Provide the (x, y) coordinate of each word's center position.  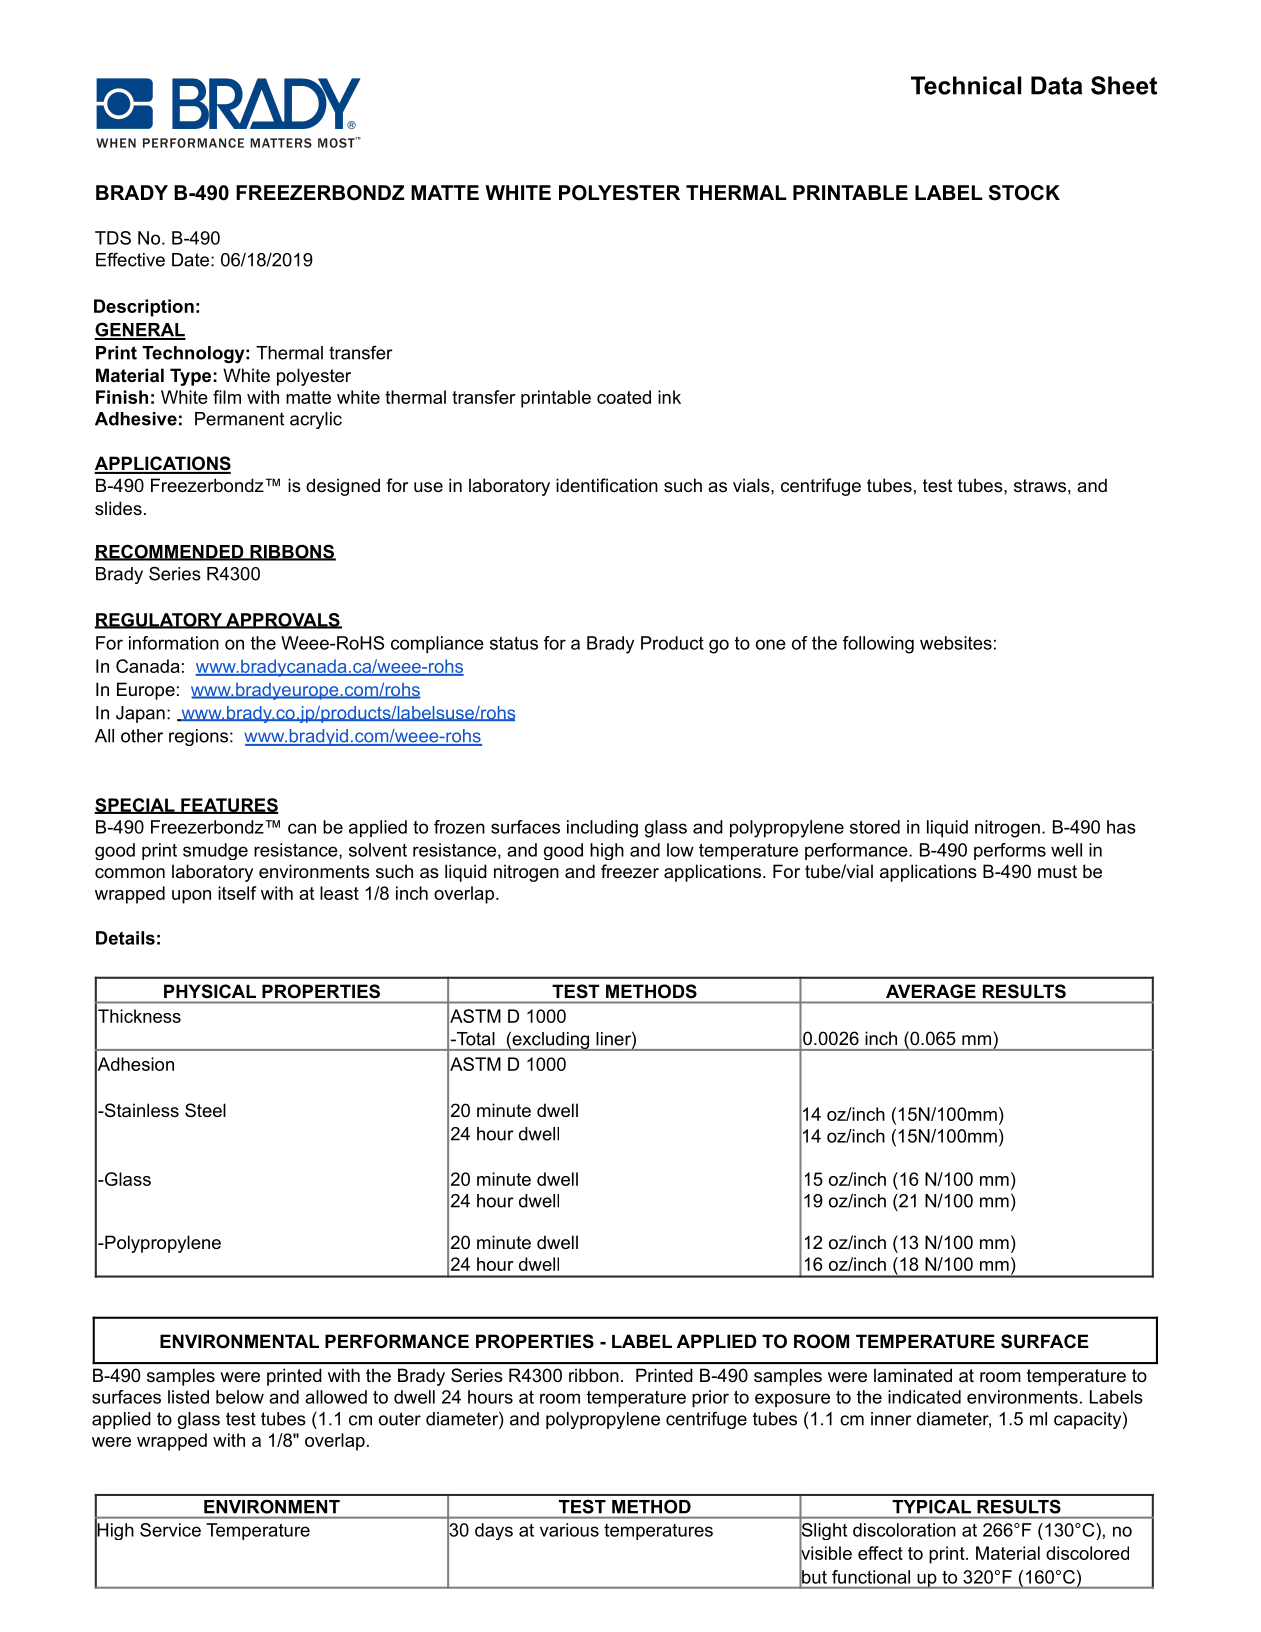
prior (710, 1398)
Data (1056, 85)
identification (607, 485)
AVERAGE (931, 991)
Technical (966, 85)
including (602, 829)
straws (1040, 485)
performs (1010, 851)
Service (170, 1530)
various (569, 1530)
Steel (205, 1110)
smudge (215, 851)
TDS (113, 238)
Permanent (239, 419)
